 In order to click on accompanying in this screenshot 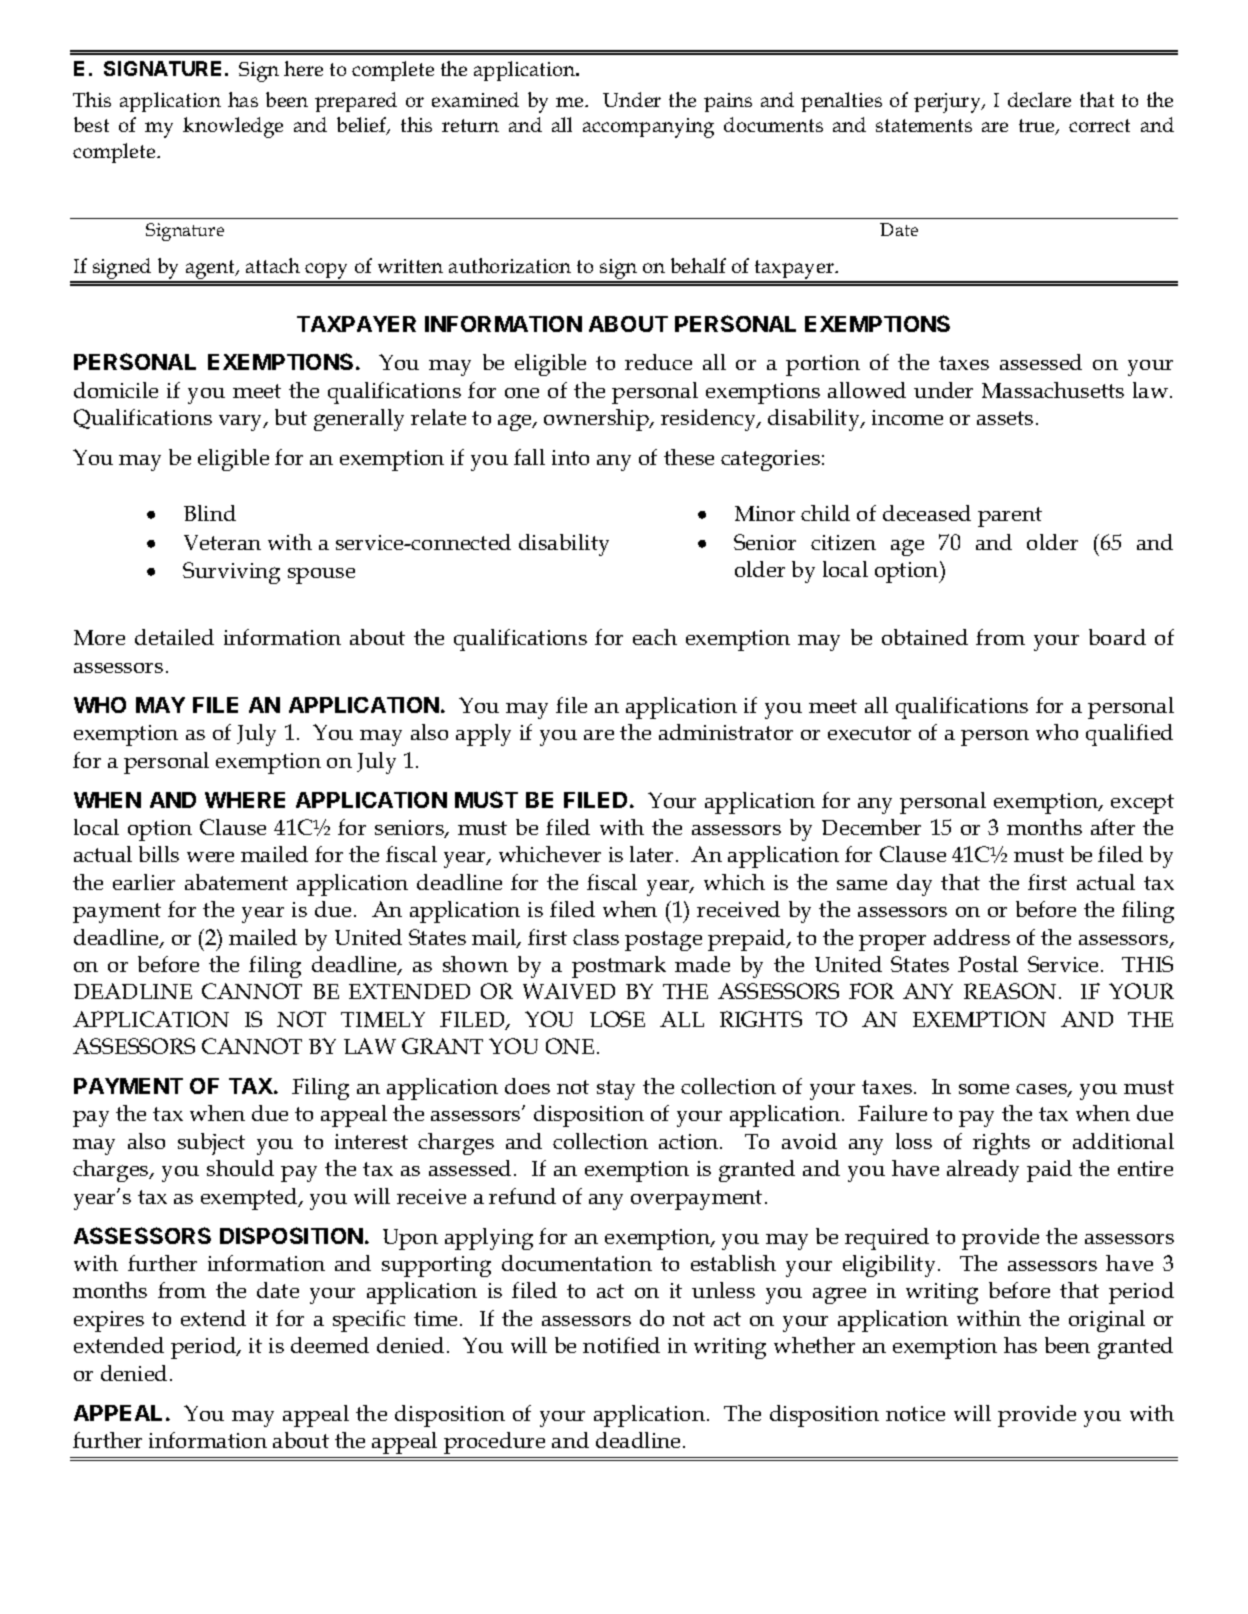, I will do `click(648, 128)`.
